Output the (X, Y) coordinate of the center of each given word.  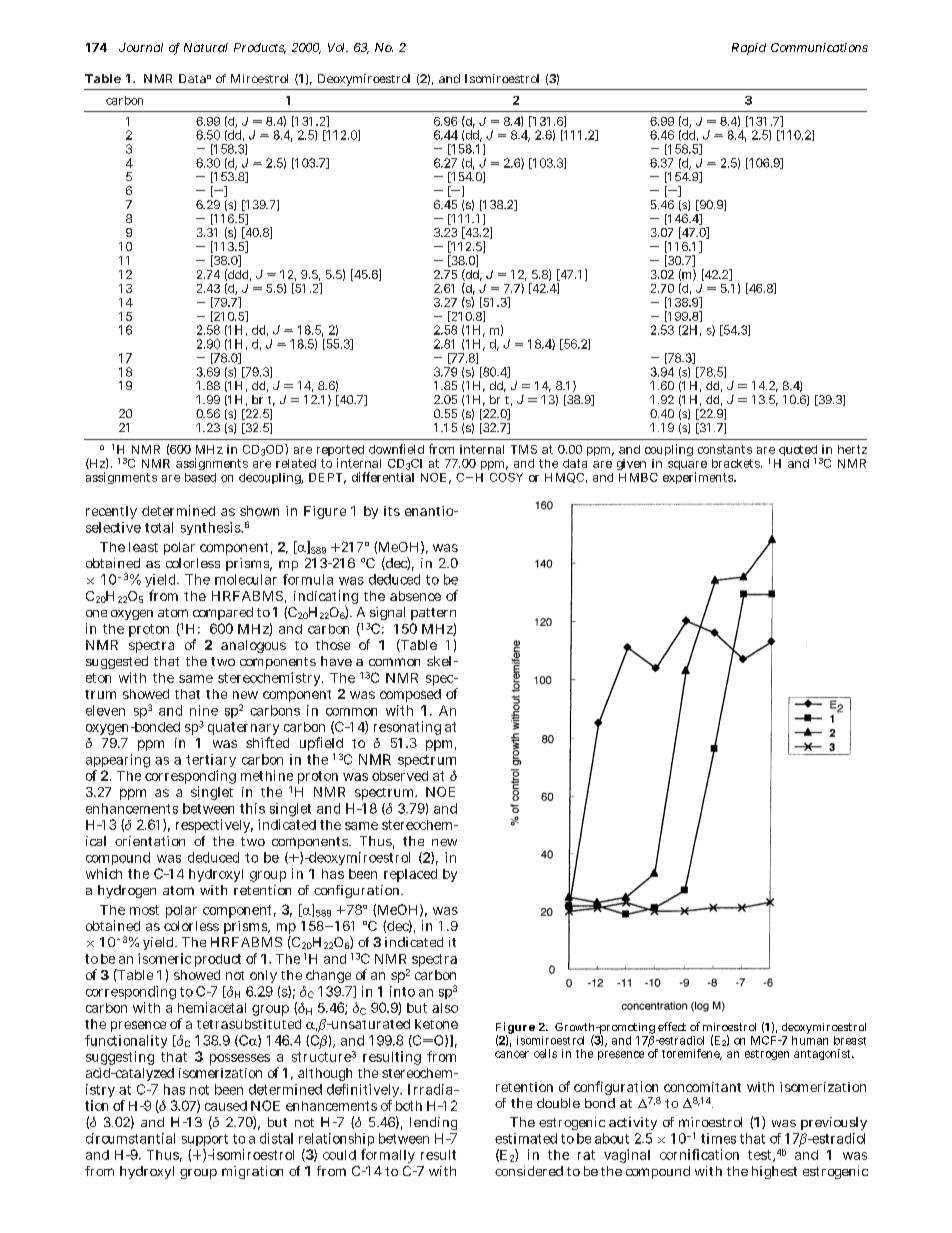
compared (223, 613)
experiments (699, 478)
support (205, 1140)
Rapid (749, 49)
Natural (206, 47)
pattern (433, 614)
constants (725, 449)
